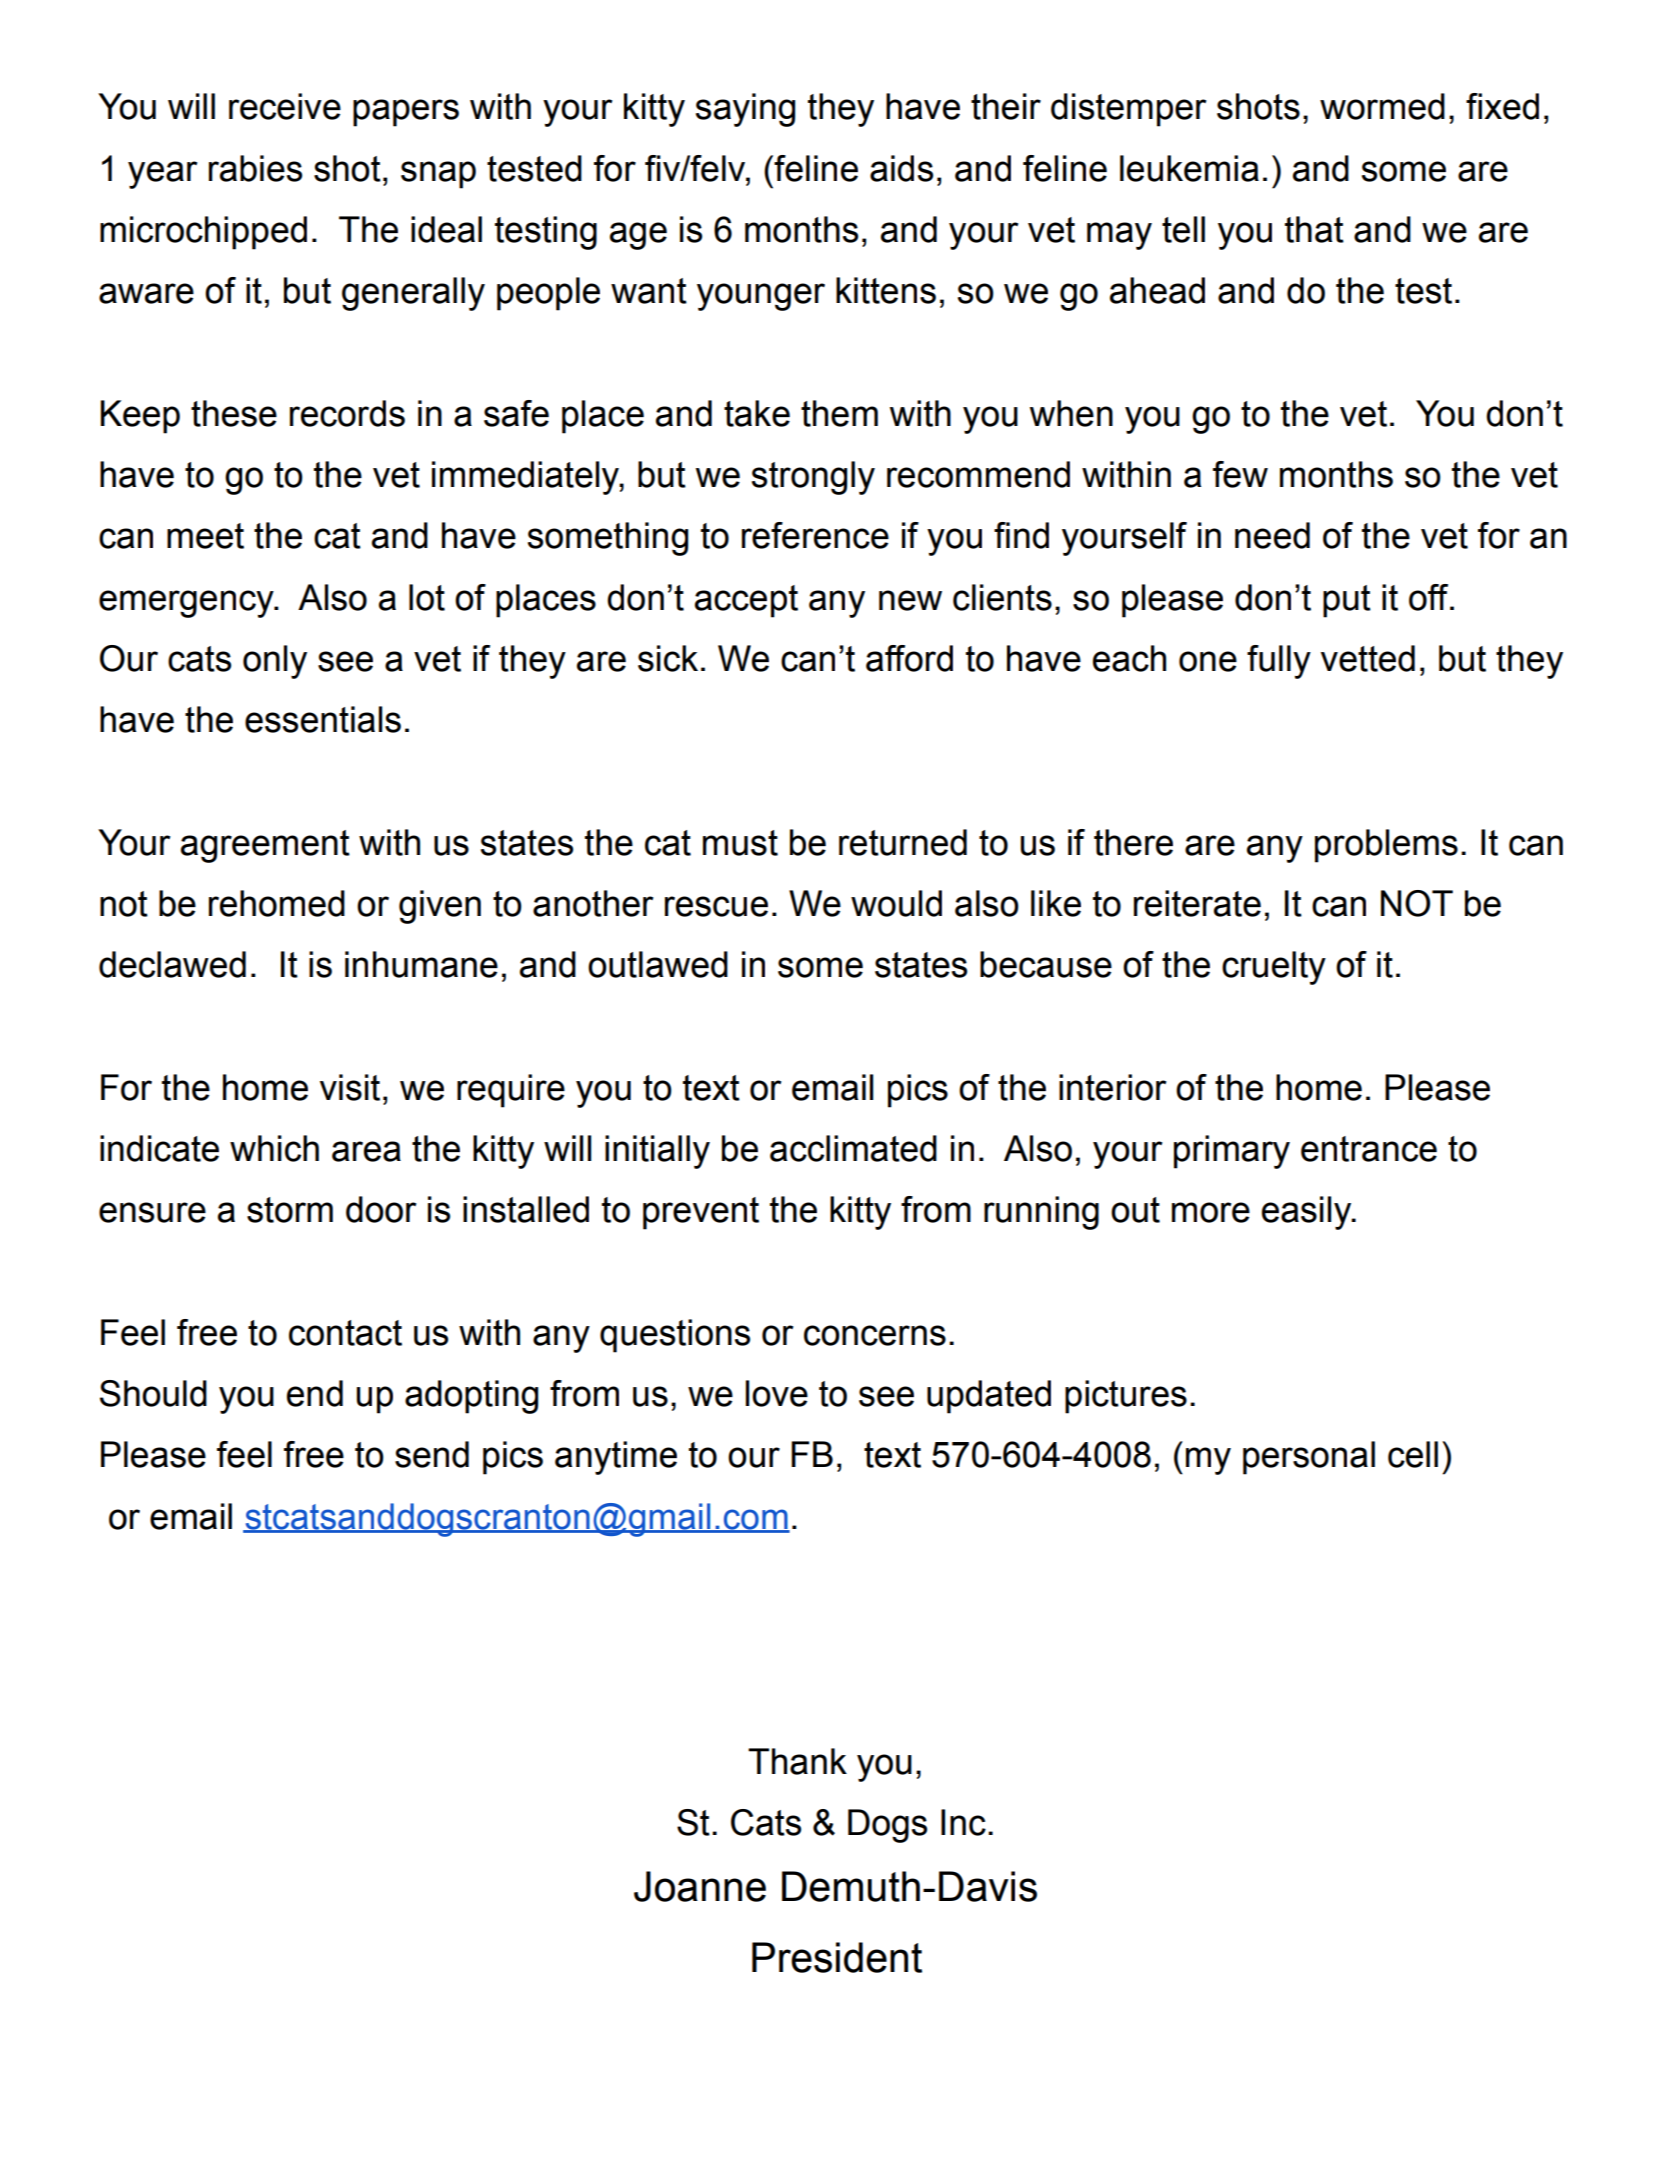 Image resolution: width=1672 pixels, height=2164 pixels. I want to click on aids, so click(901, 168).
